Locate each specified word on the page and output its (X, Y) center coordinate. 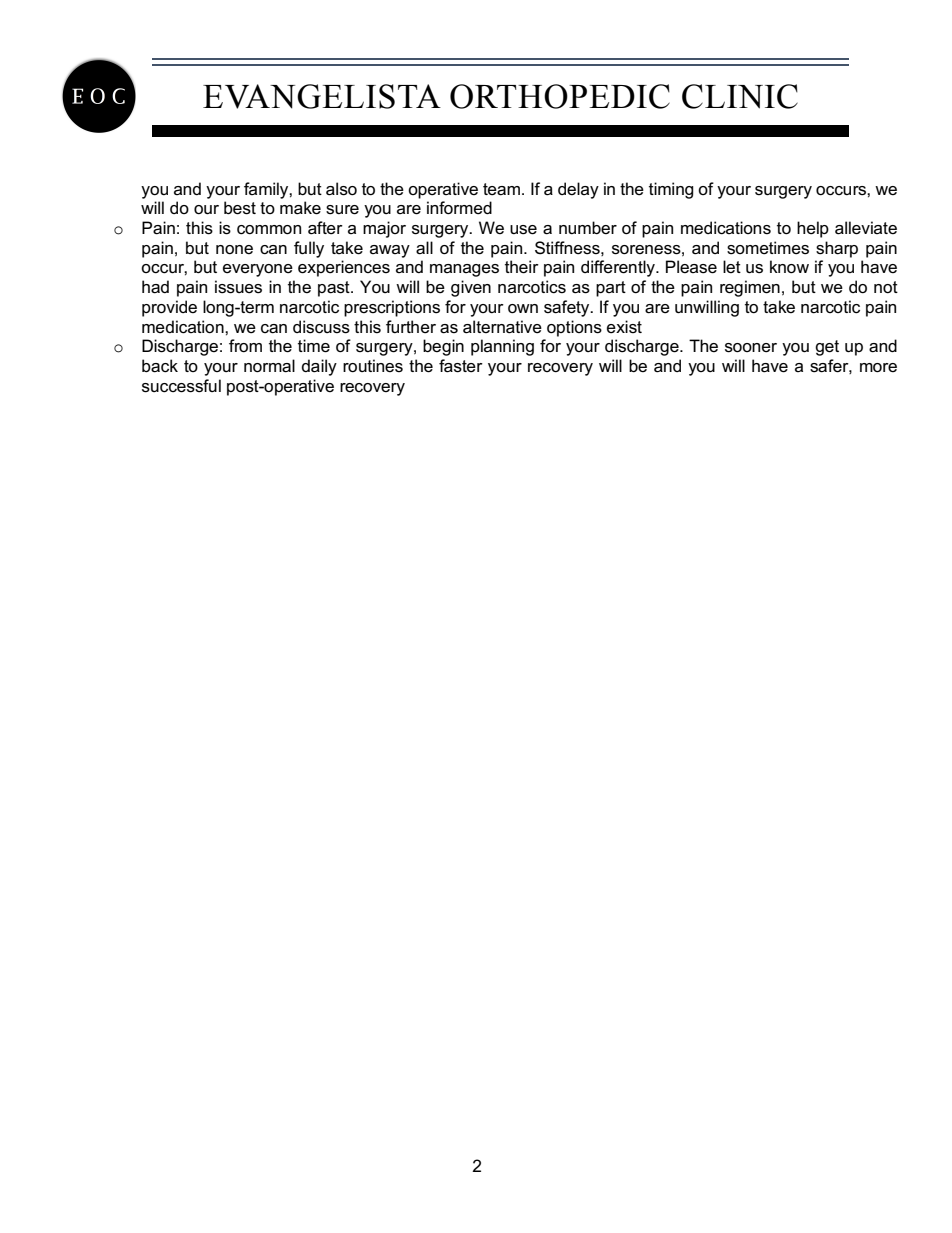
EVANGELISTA (322, 96)
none (234, 250)
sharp (837, 249)
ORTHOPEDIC (560, 96)
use (523, 230)
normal (269, 366)
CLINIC (740, 96)
